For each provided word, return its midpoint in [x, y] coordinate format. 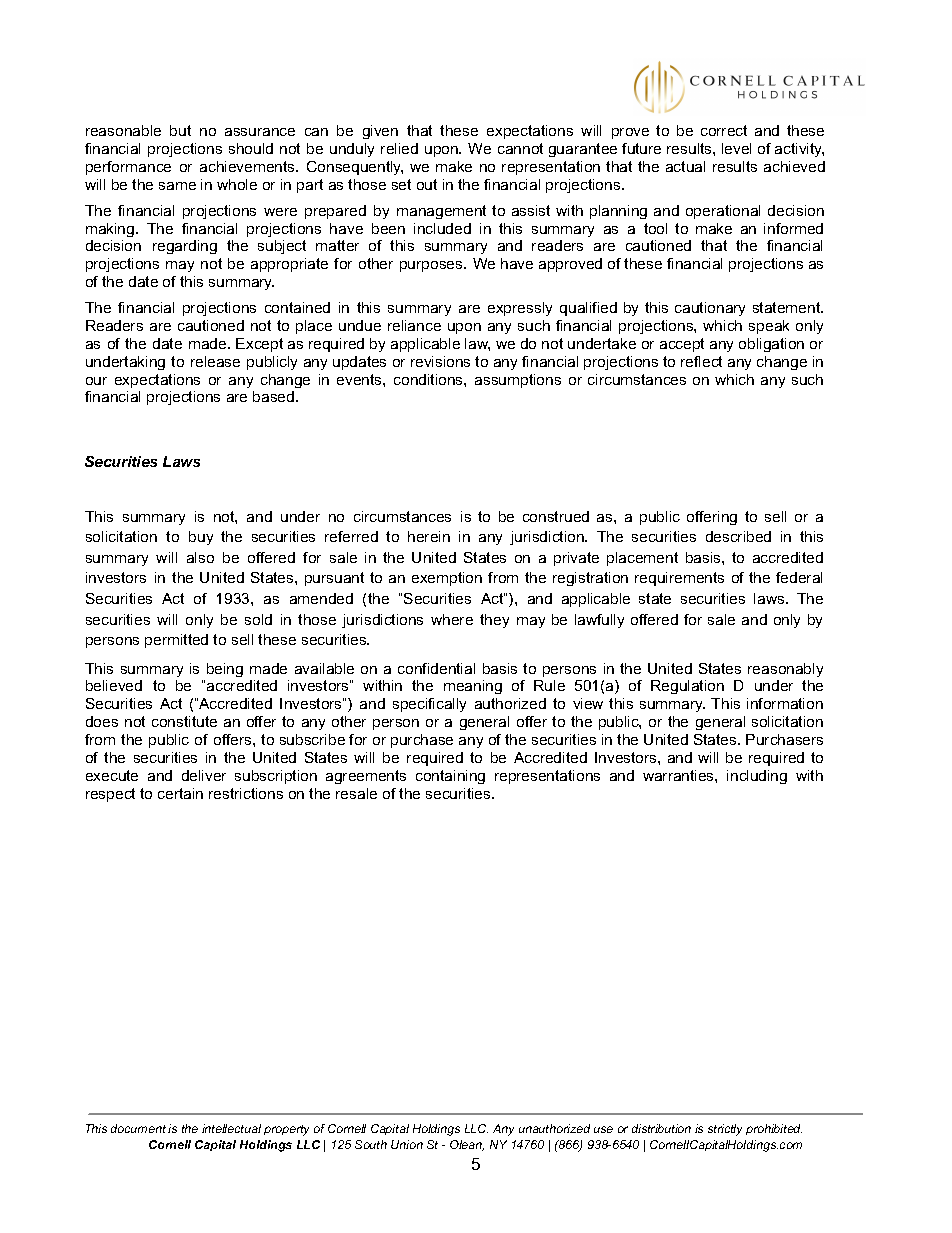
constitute [184, 721]
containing [450, 777]
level [736, 148]
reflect [701, 361]
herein [429, 536]
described [738, 536]
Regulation [687, 687]
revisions [440, 361]
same [177, 186]
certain [180, 793]
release [215, 361]
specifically [429, 705]
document [138, 1128]
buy [201, 538]
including [757, 777]
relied [399, 148]
